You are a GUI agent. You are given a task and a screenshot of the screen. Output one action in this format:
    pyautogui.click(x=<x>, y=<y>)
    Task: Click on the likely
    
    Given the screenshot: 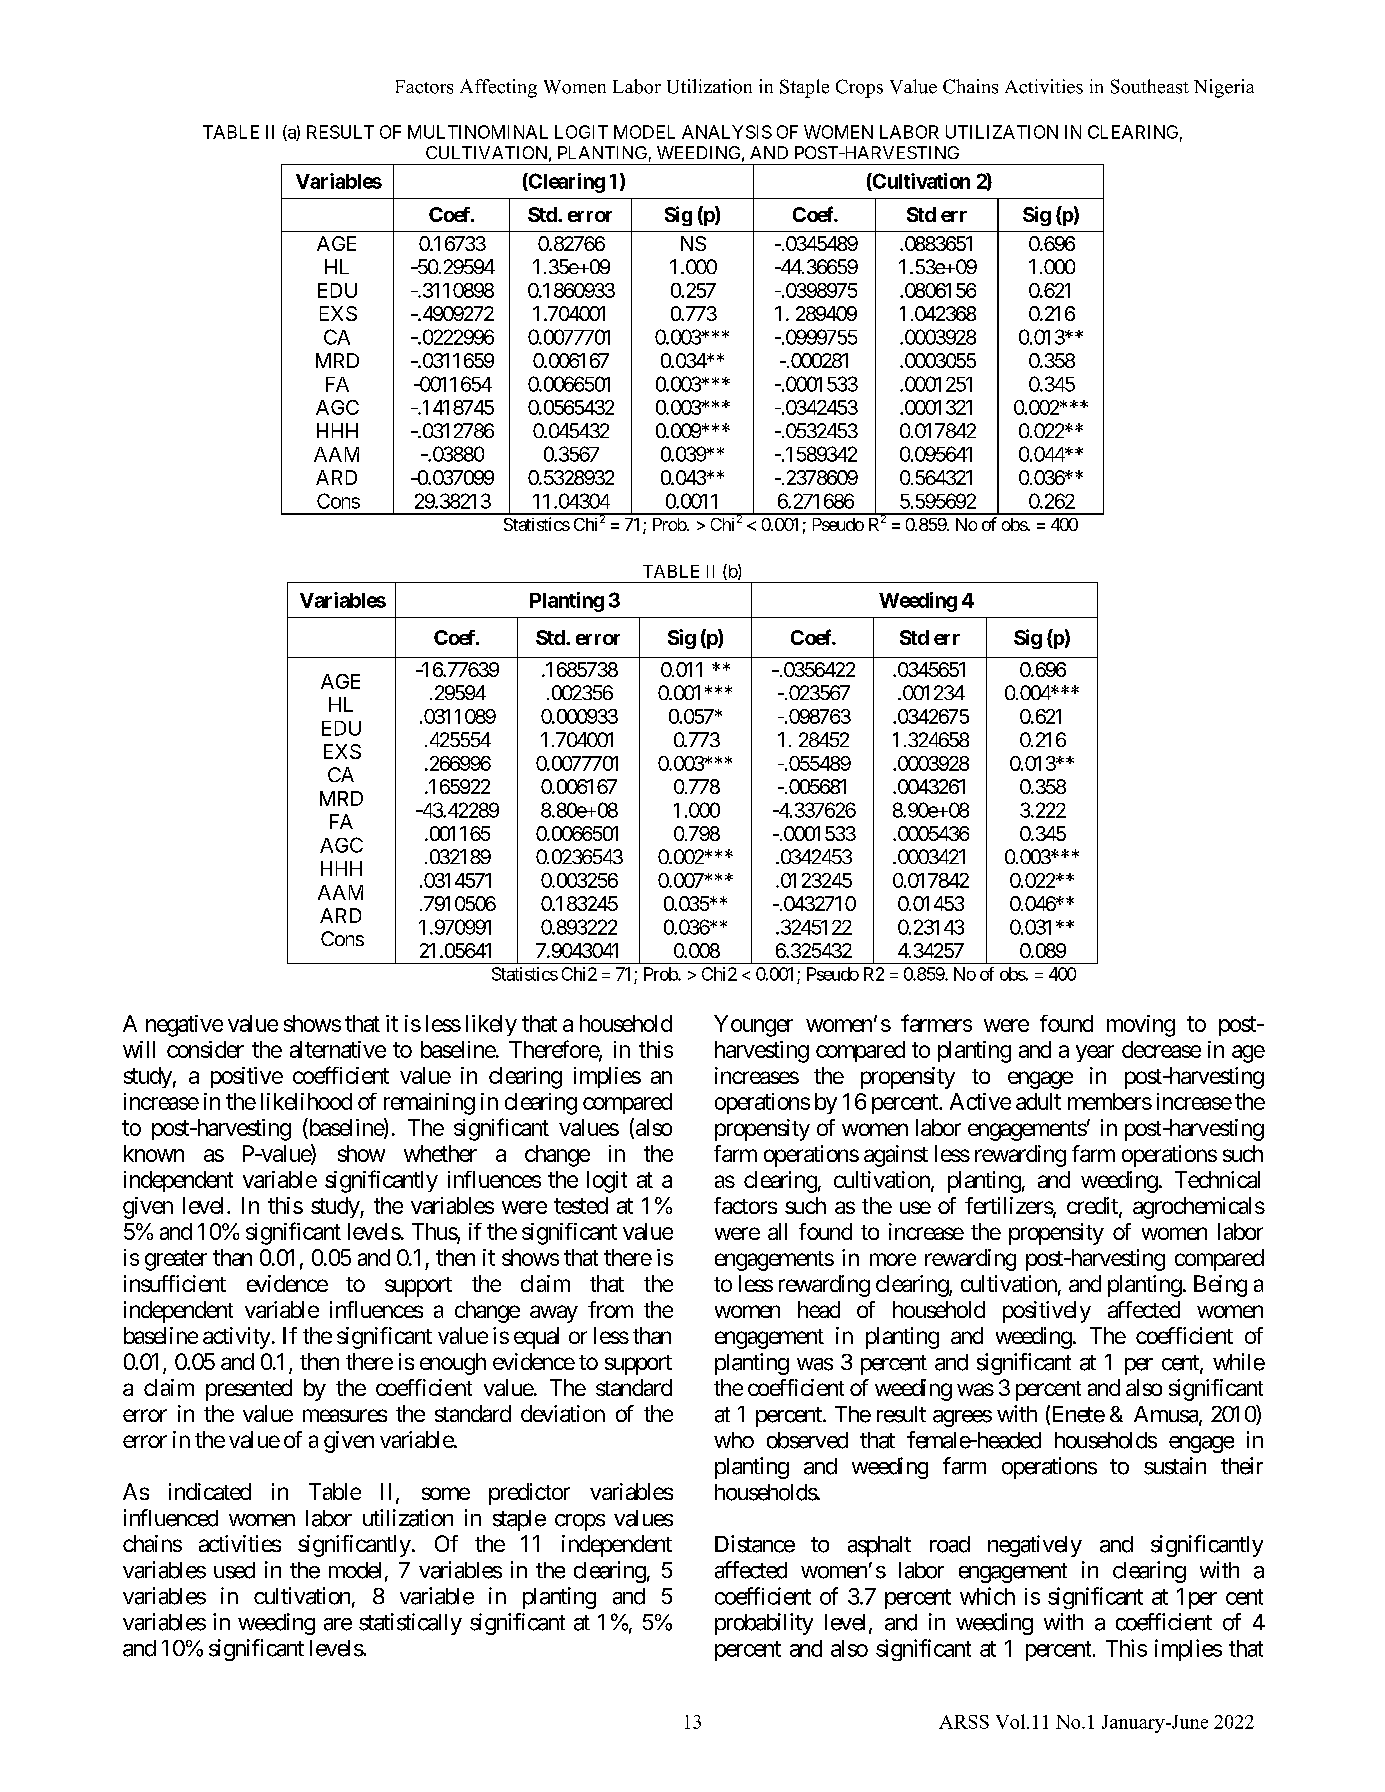 What is the action you would take?
    pyautogui.click(x=491, y=1025)
